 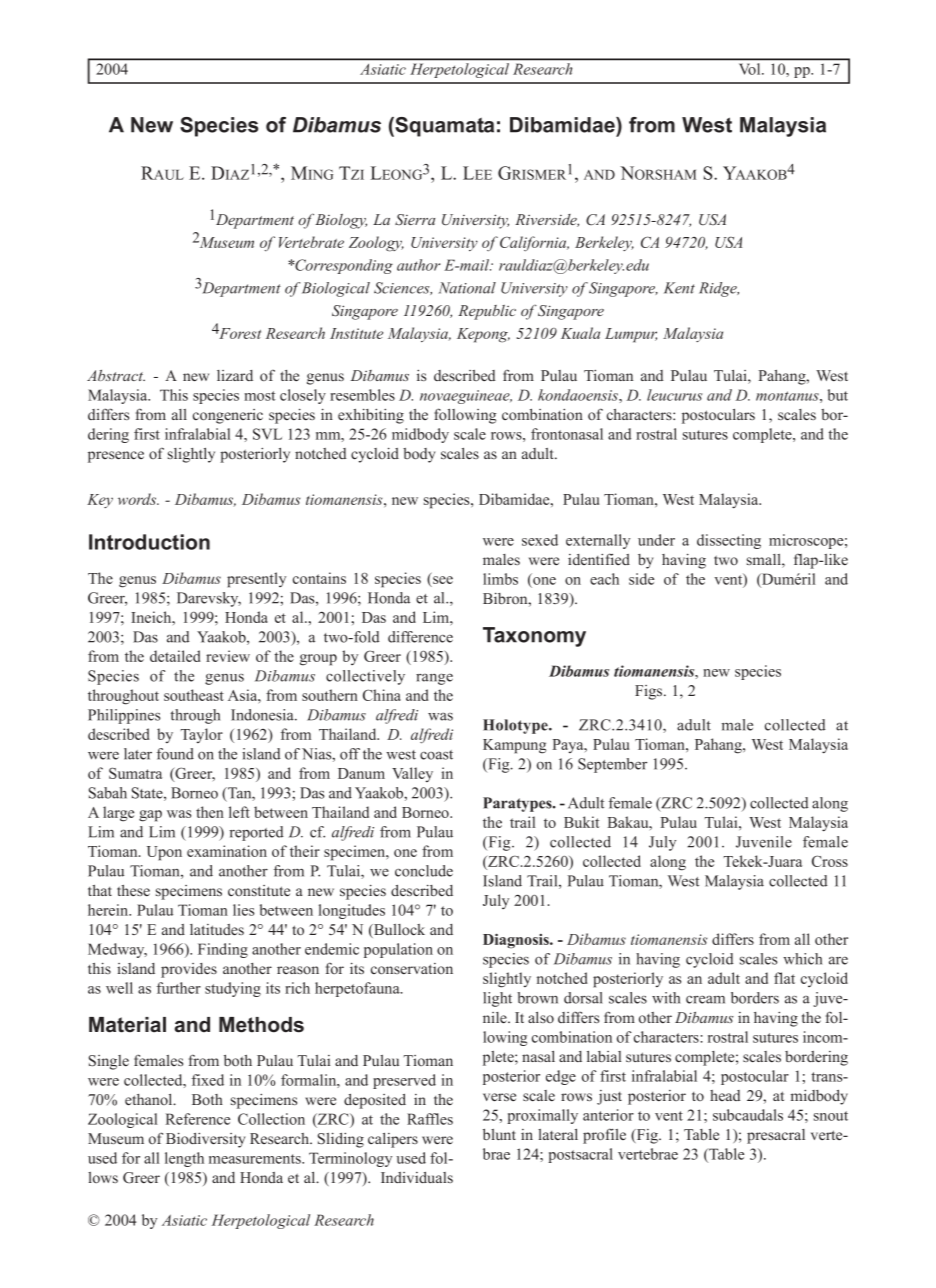 What do you see at coordinates (729, 541) in the document?
I see `dissecting` at bounding box center [729, 541].
